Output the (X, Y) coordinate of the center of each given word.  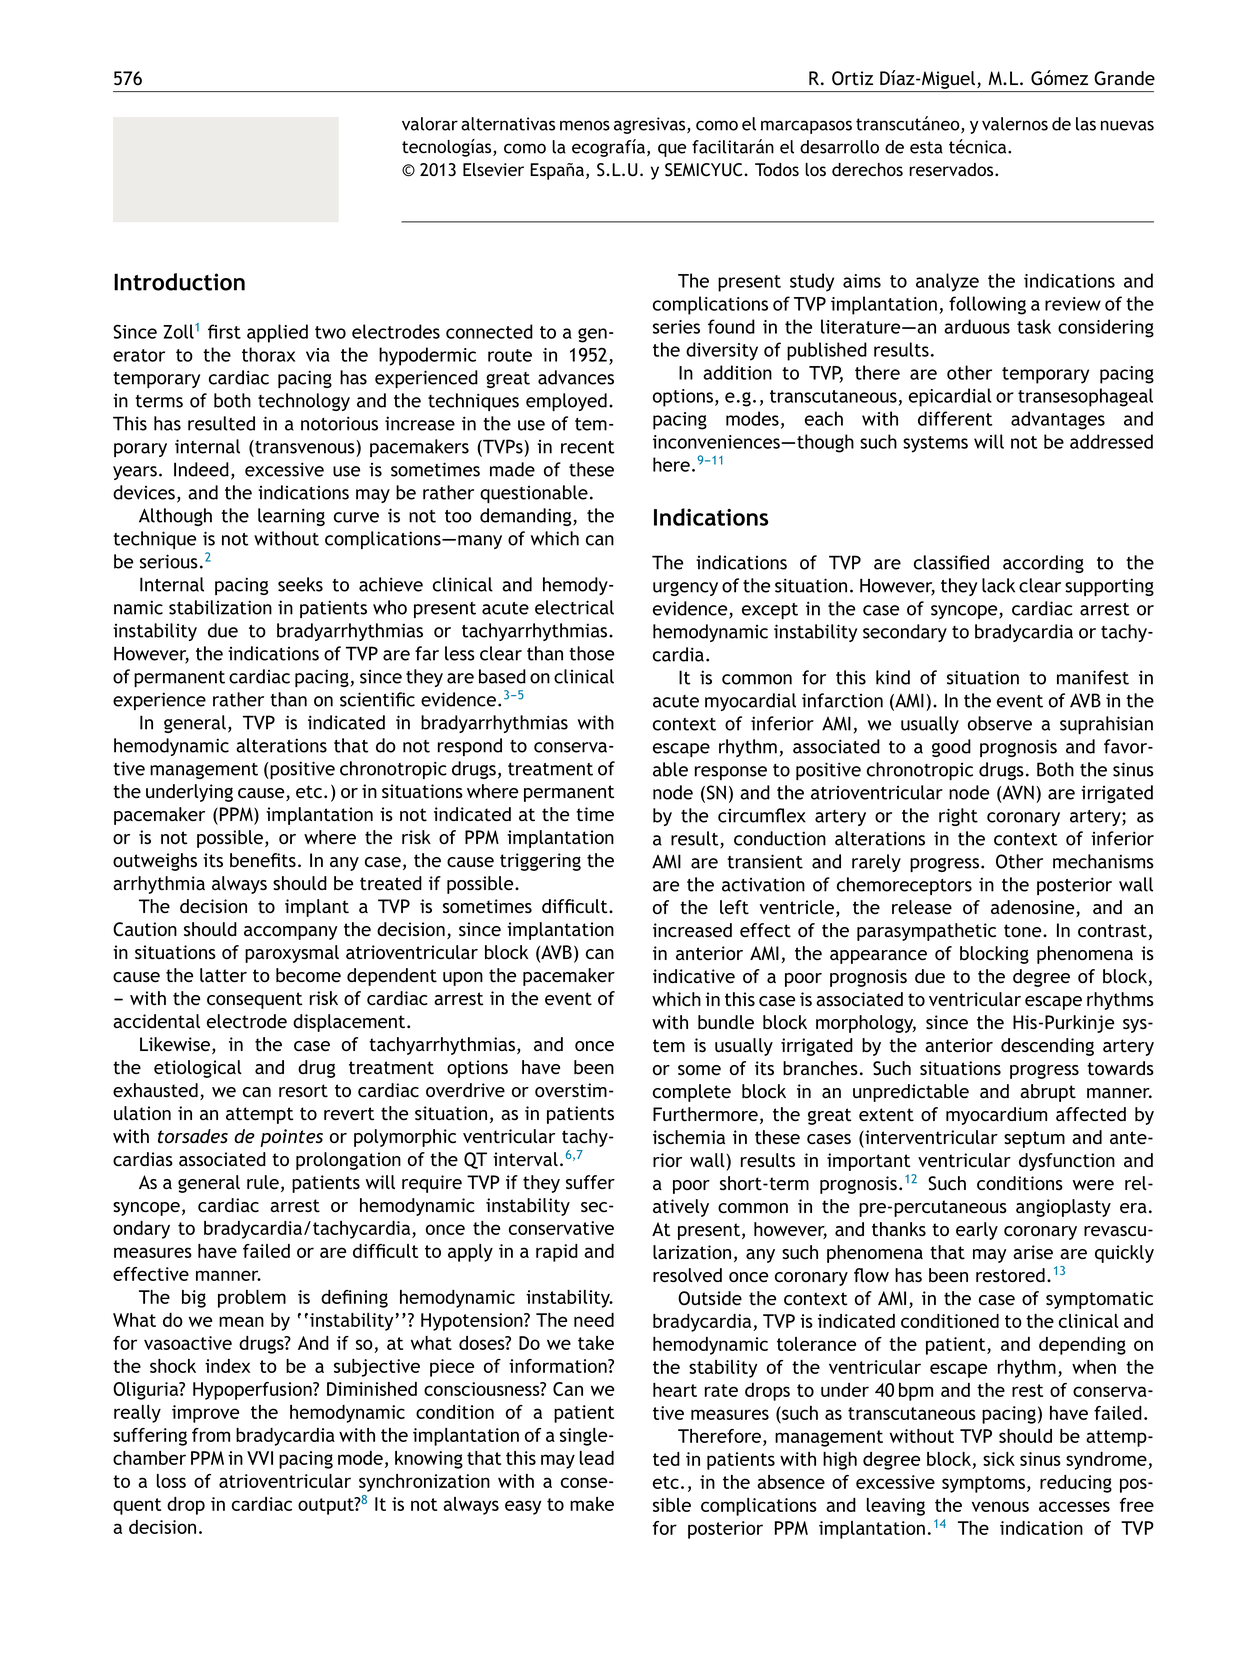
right (958, 817)
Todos (777, 169)
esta (926, 147)
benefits (263, 860)
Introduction (179, 282)
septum (1034, 1139)
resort (303, 1091)
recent (588, 447)
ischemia (689, 1137)
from (211, 1435)
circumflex (762, 815)
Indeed (201, 469)
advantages (1058, 420)
